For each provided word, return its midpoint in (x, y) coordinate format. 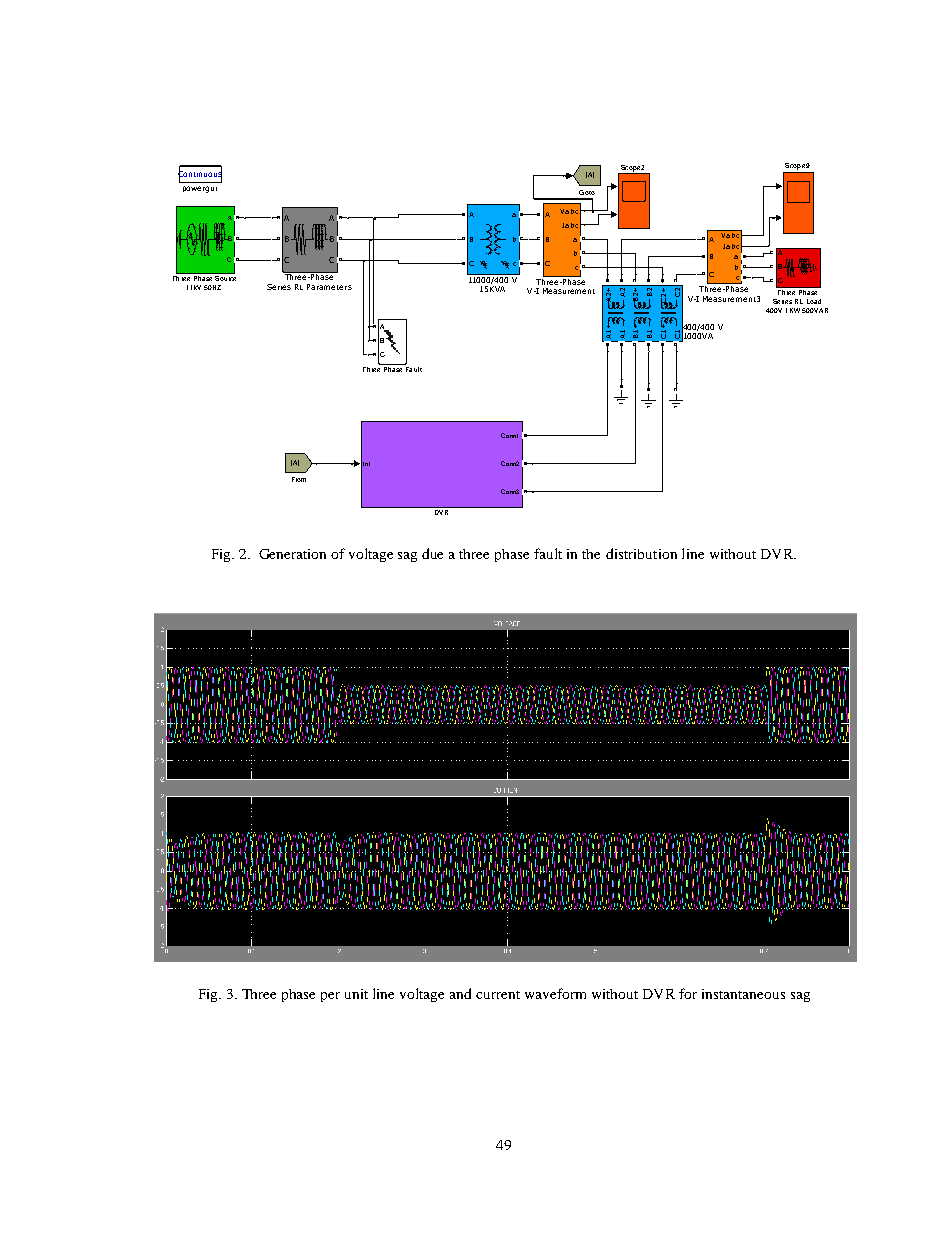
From (299, 479)
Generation (292, 554)
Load (814, 301)
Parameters (329, 287)
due (432, 553)
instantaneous (743, 994)
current (498, 995)
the (591, 554)
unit (356, 994)
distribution (641, 553)
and (460, 993)
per (330, 997)
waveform (555, 993)
